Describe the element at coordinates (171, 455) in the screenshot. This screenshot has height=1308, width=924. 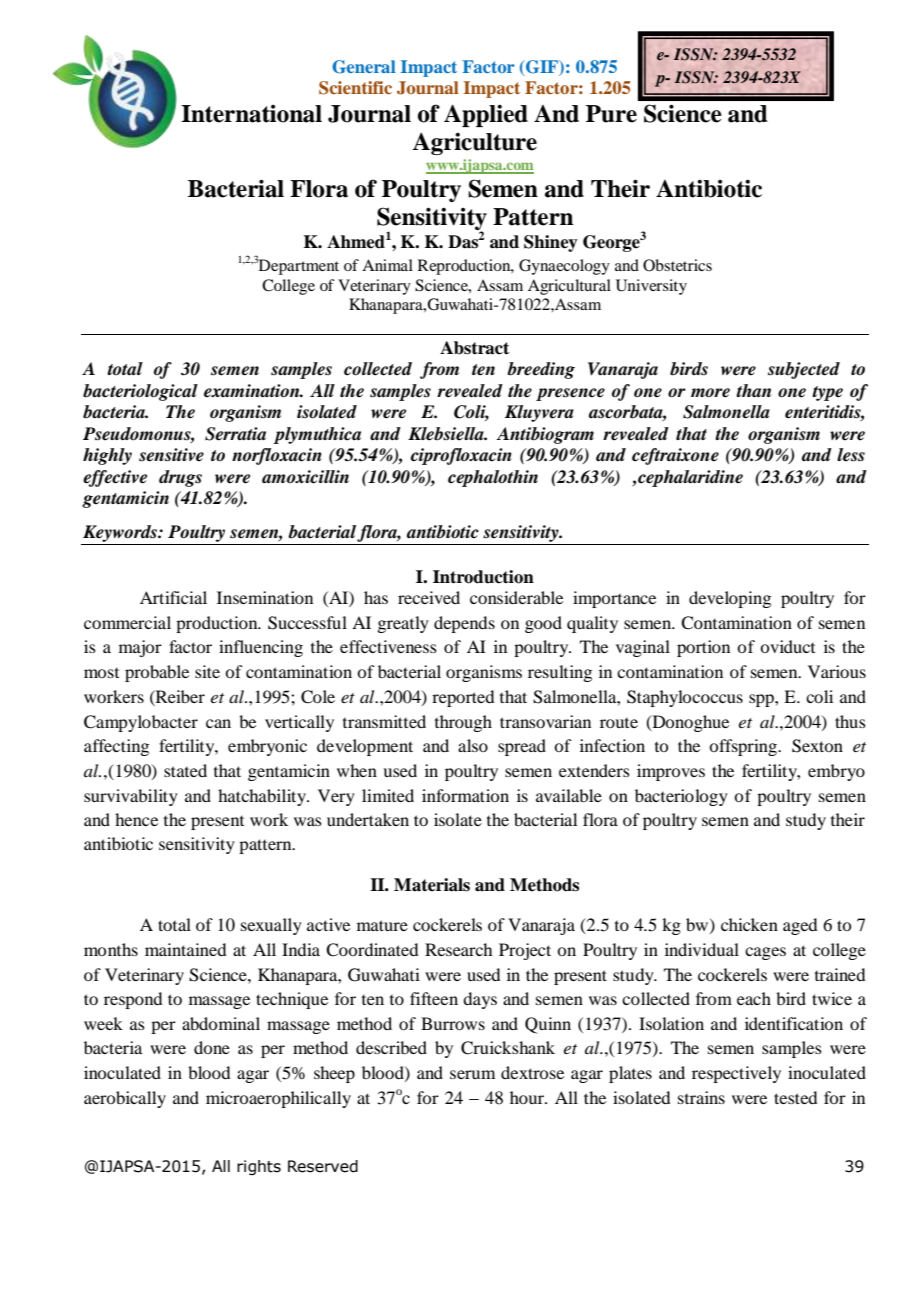
I see `sensitive` at that location.
